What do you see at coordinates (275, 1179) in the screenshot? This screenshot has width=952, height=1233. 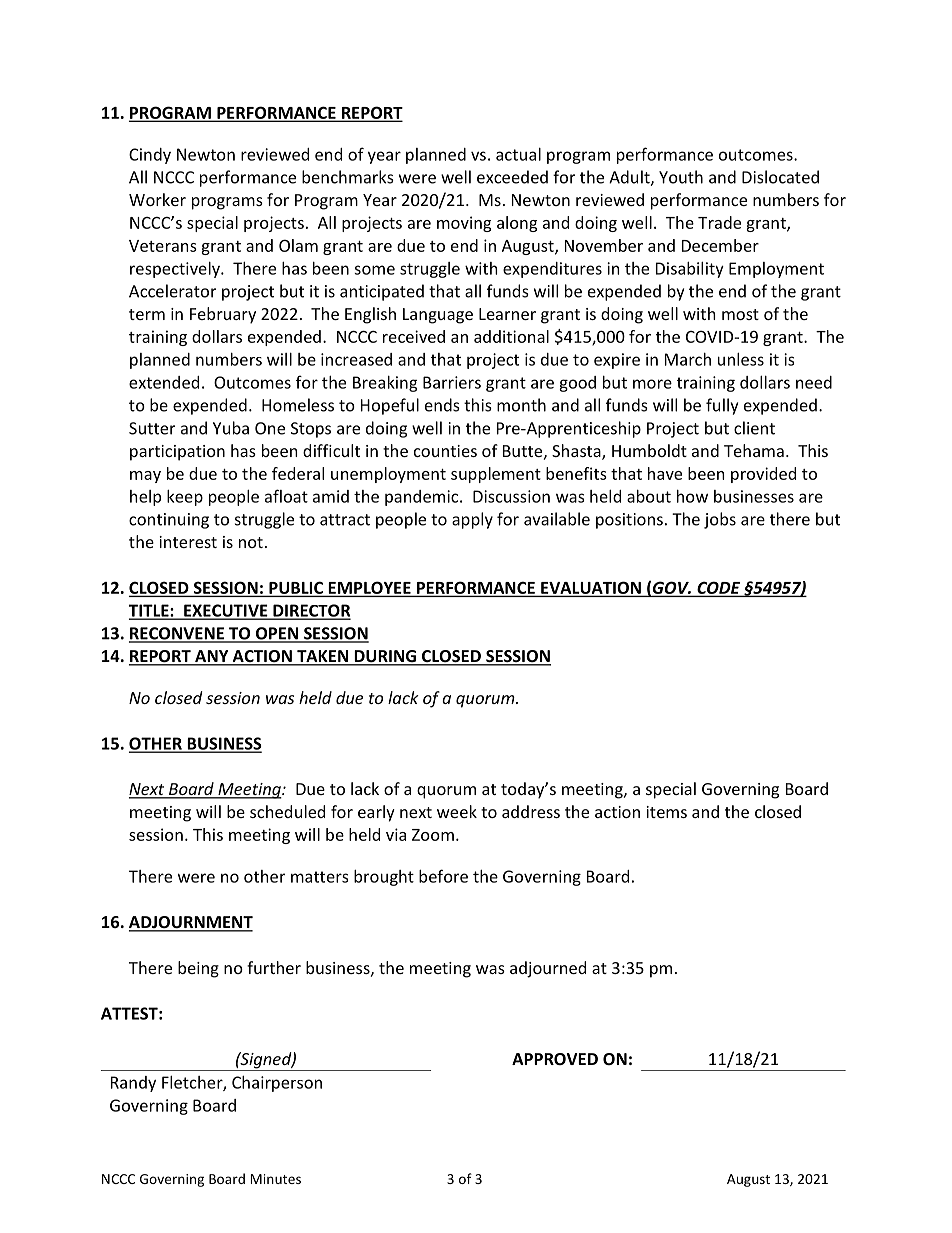 I see `Minutes` at bounding box center [275, 1179].
